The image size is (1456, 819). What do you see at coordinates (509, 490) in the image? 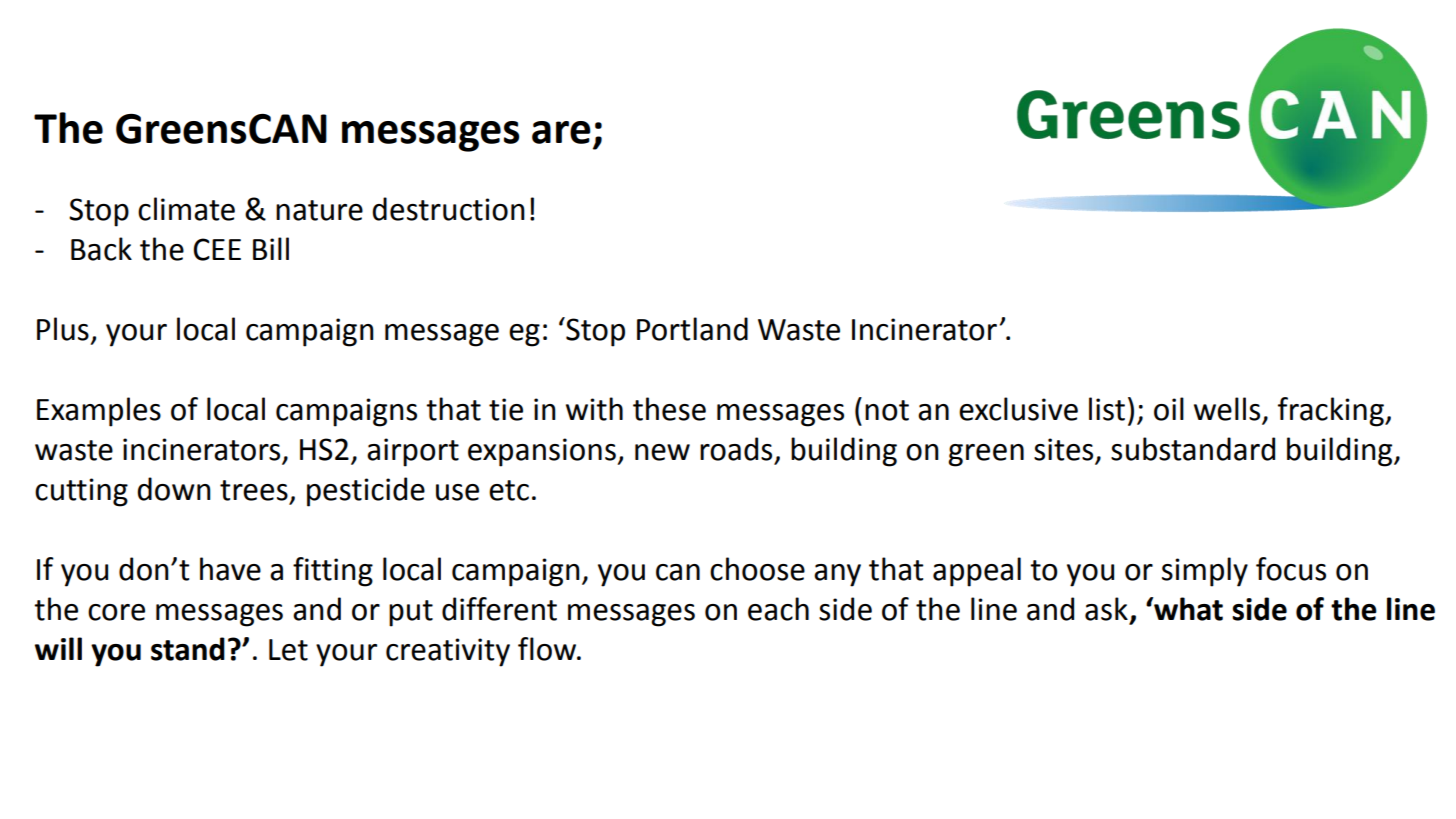
I see `etc` at bounding box center [509, 490].
